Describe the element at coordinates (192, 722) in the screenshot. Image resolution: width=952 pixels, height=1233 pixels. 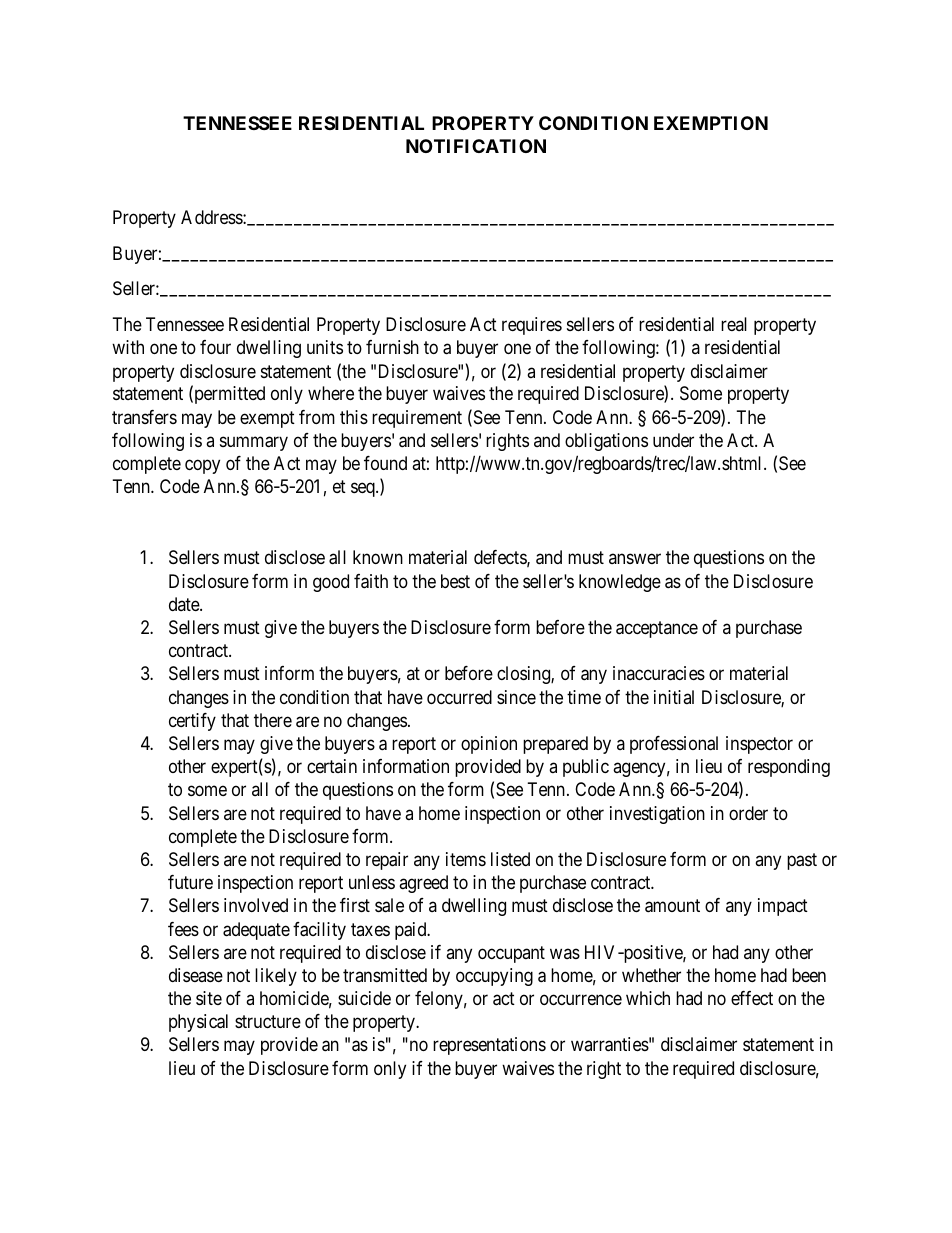
I see `certify` at that location.
